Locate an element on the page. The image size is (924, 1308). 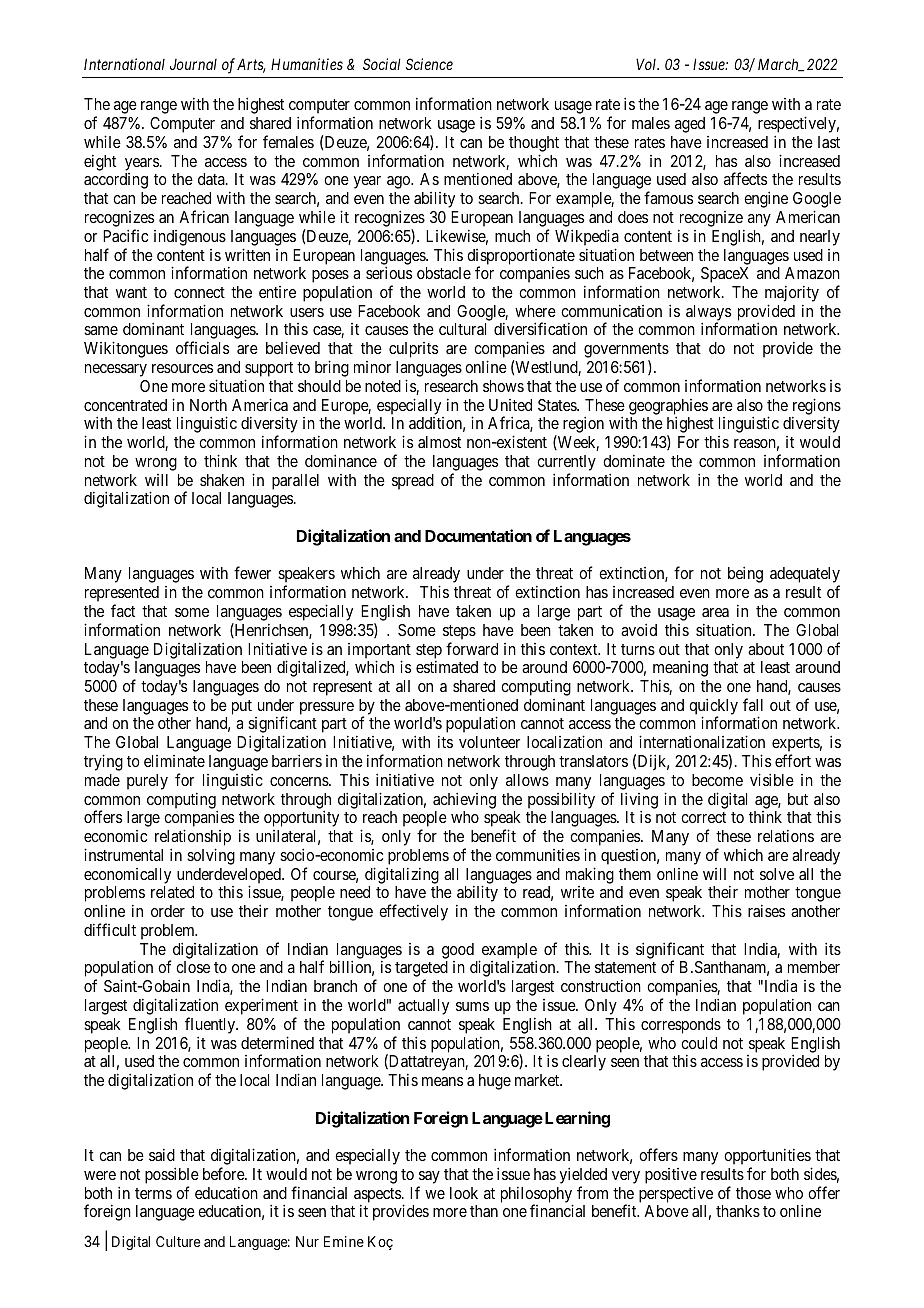
Science is located at coordinates (429, 64).
